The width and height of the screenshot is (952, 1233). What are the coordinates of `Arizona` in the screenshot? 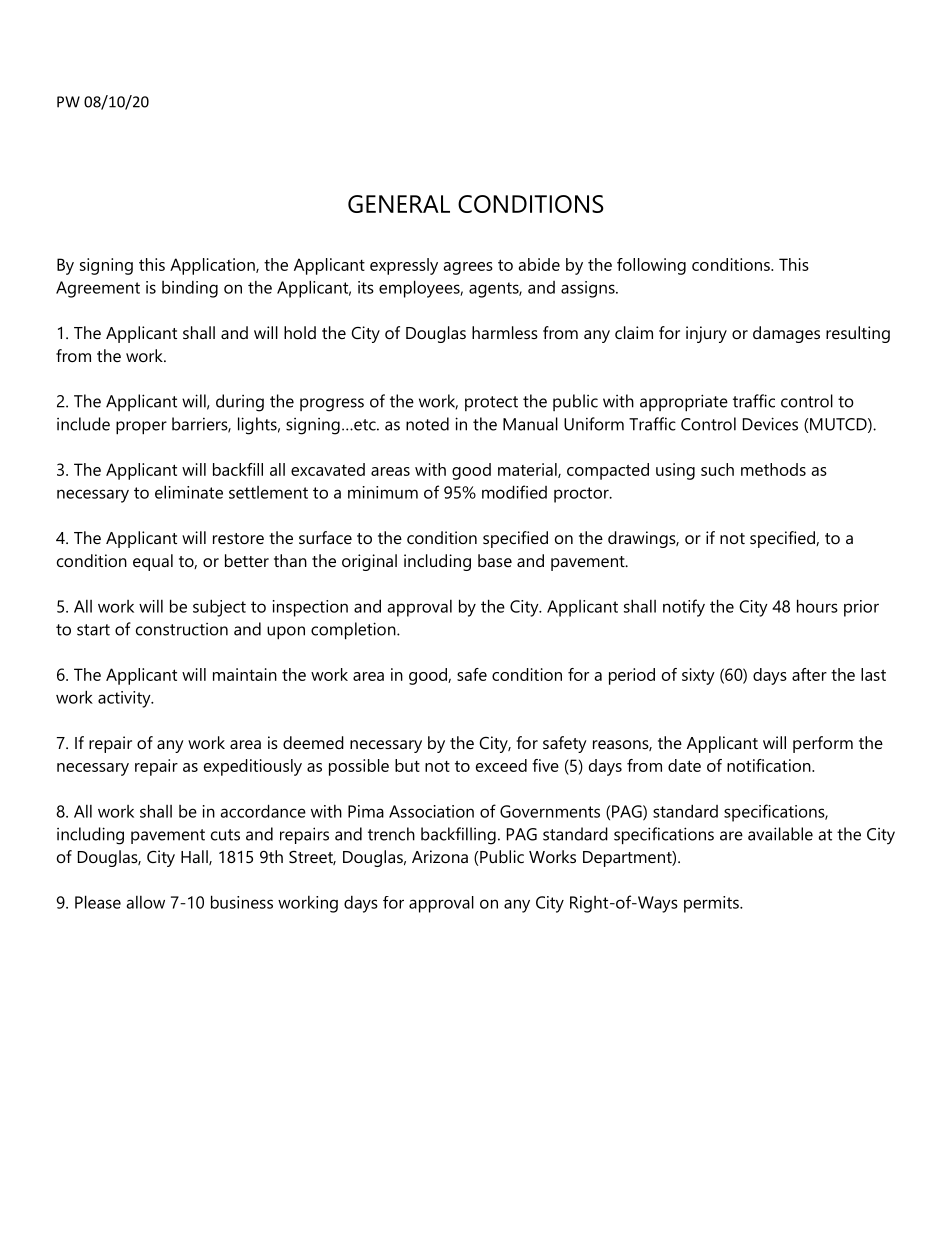 It's located at (440, 856).
